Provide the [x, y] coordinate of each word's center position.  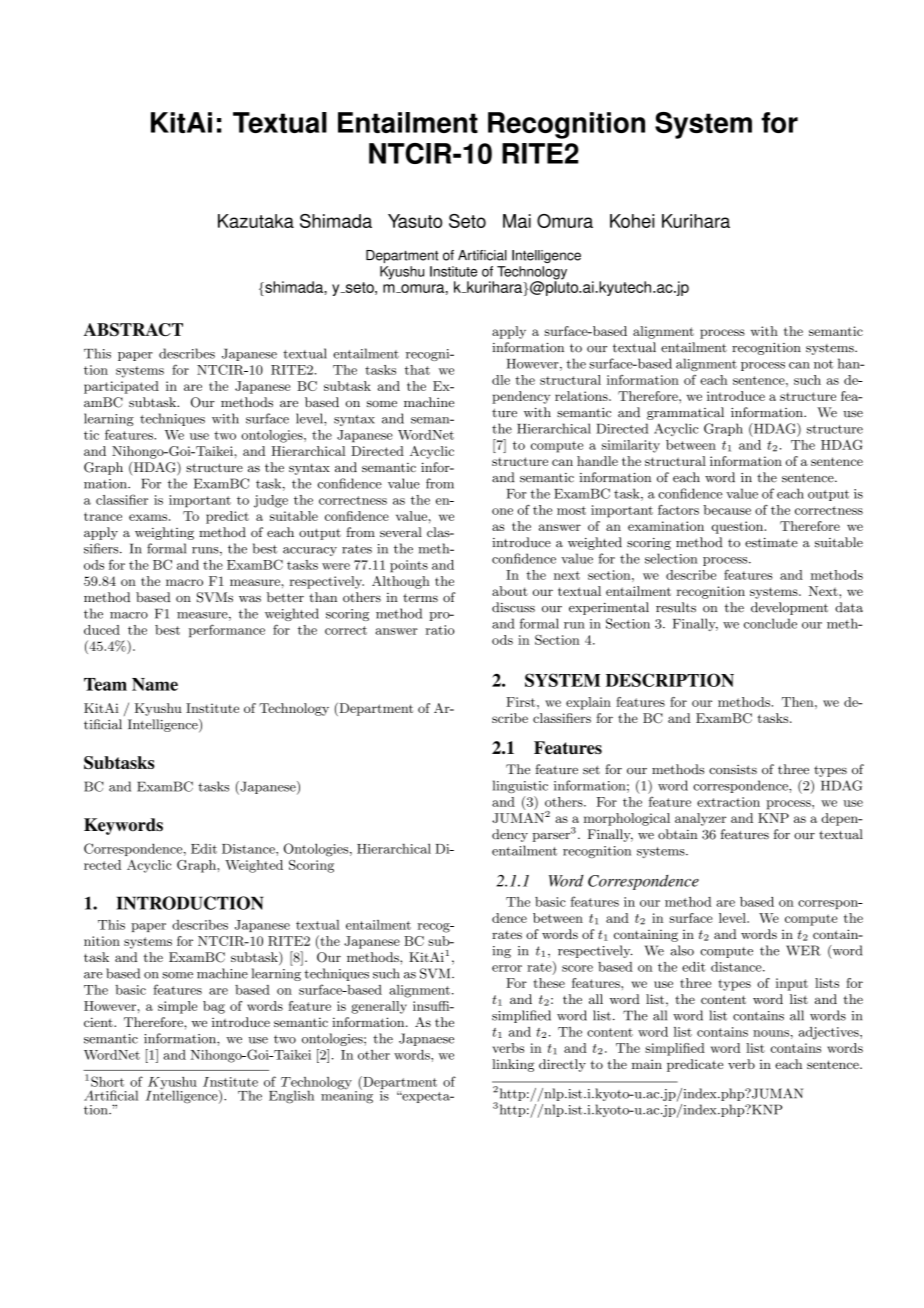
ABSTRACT [133, 329]
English [291, 1097]
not [823, 364]
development [789, 608]
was [250, 599]
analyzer [700, 819]
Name [155, 684]
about [510, 591]
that [417, 370]
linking [513, 1065]
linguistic [520, 786]
